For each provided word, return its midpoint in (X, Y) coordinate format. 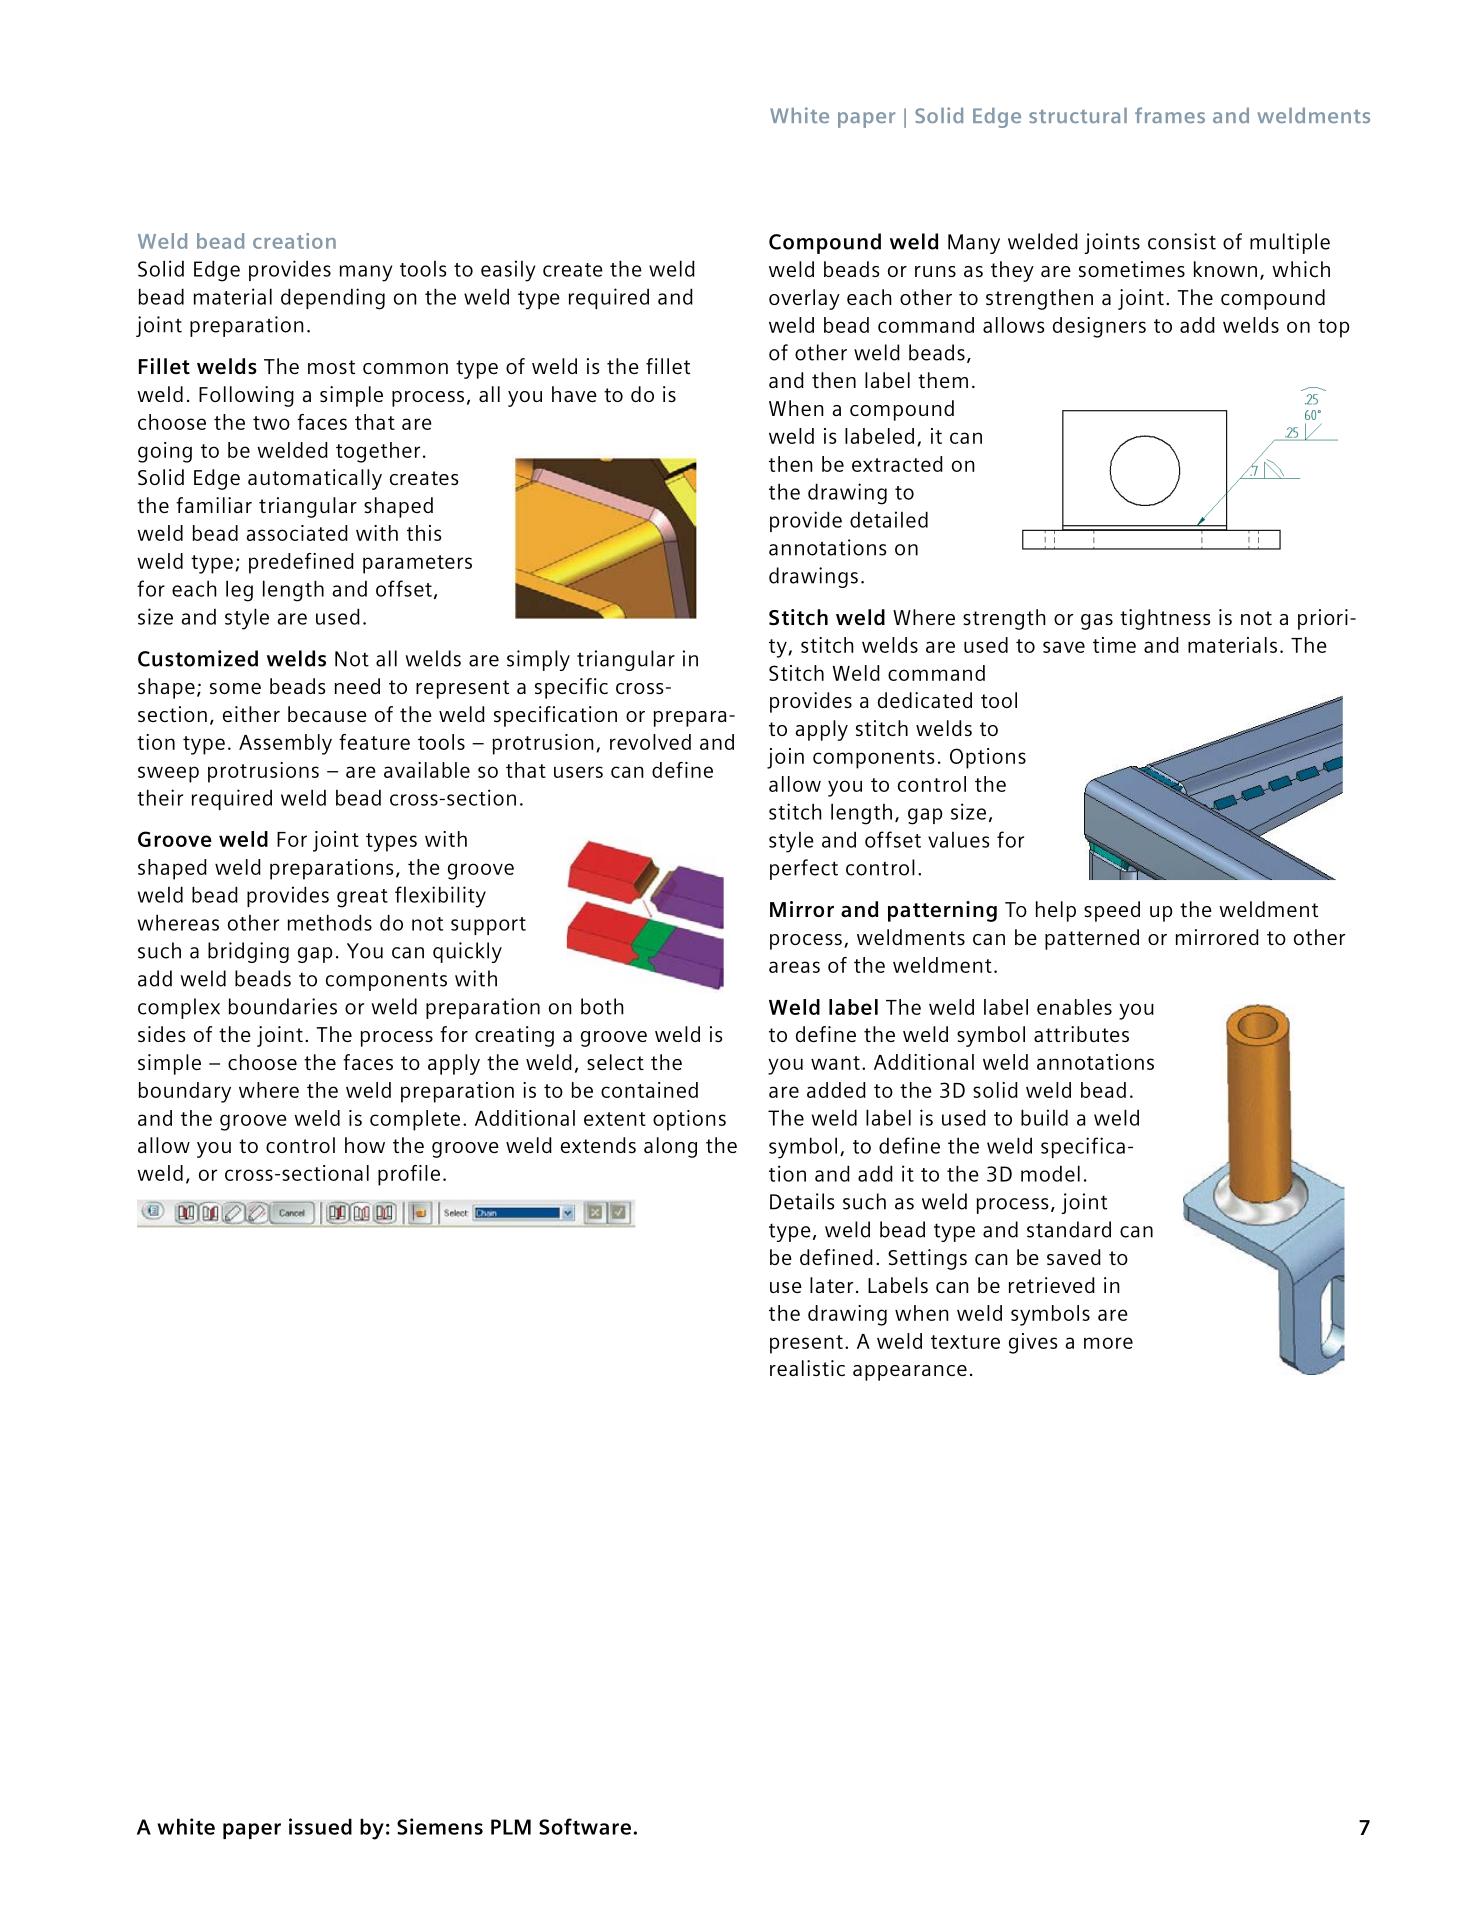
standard (1069, 1229)
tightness (1165, 619)
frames (1170, 115)
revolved (650, 742)
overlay (804, 299)
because (327, 714)
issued (320, 1826)
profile (409, 1175)
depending (333, 299)
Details (802, 1201)
